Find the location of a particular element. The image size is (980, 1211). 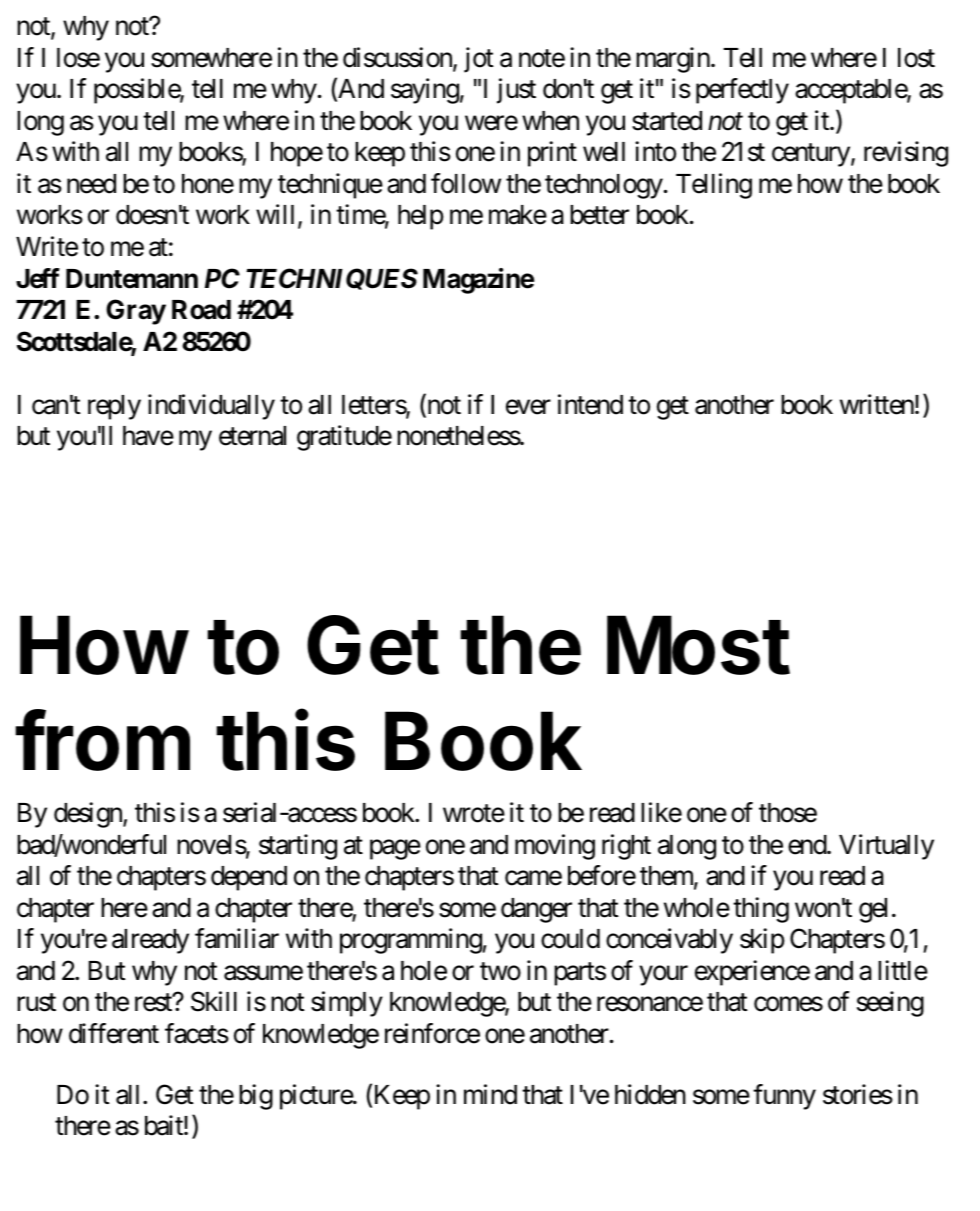

reply is located at coordinates (114, 407).
